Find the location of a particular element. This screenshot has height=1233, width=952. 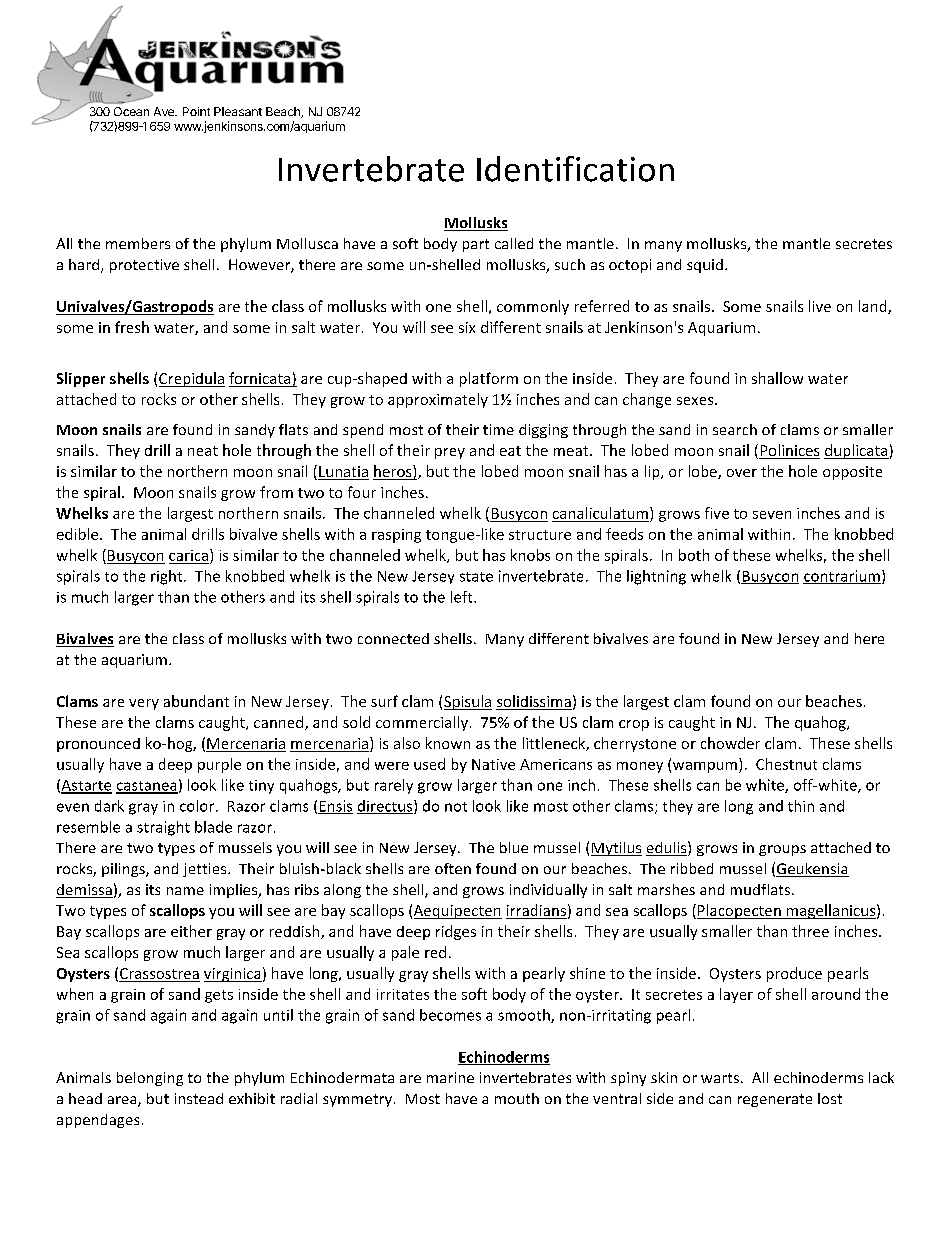

instead is located at coordinates (199, 1098).
